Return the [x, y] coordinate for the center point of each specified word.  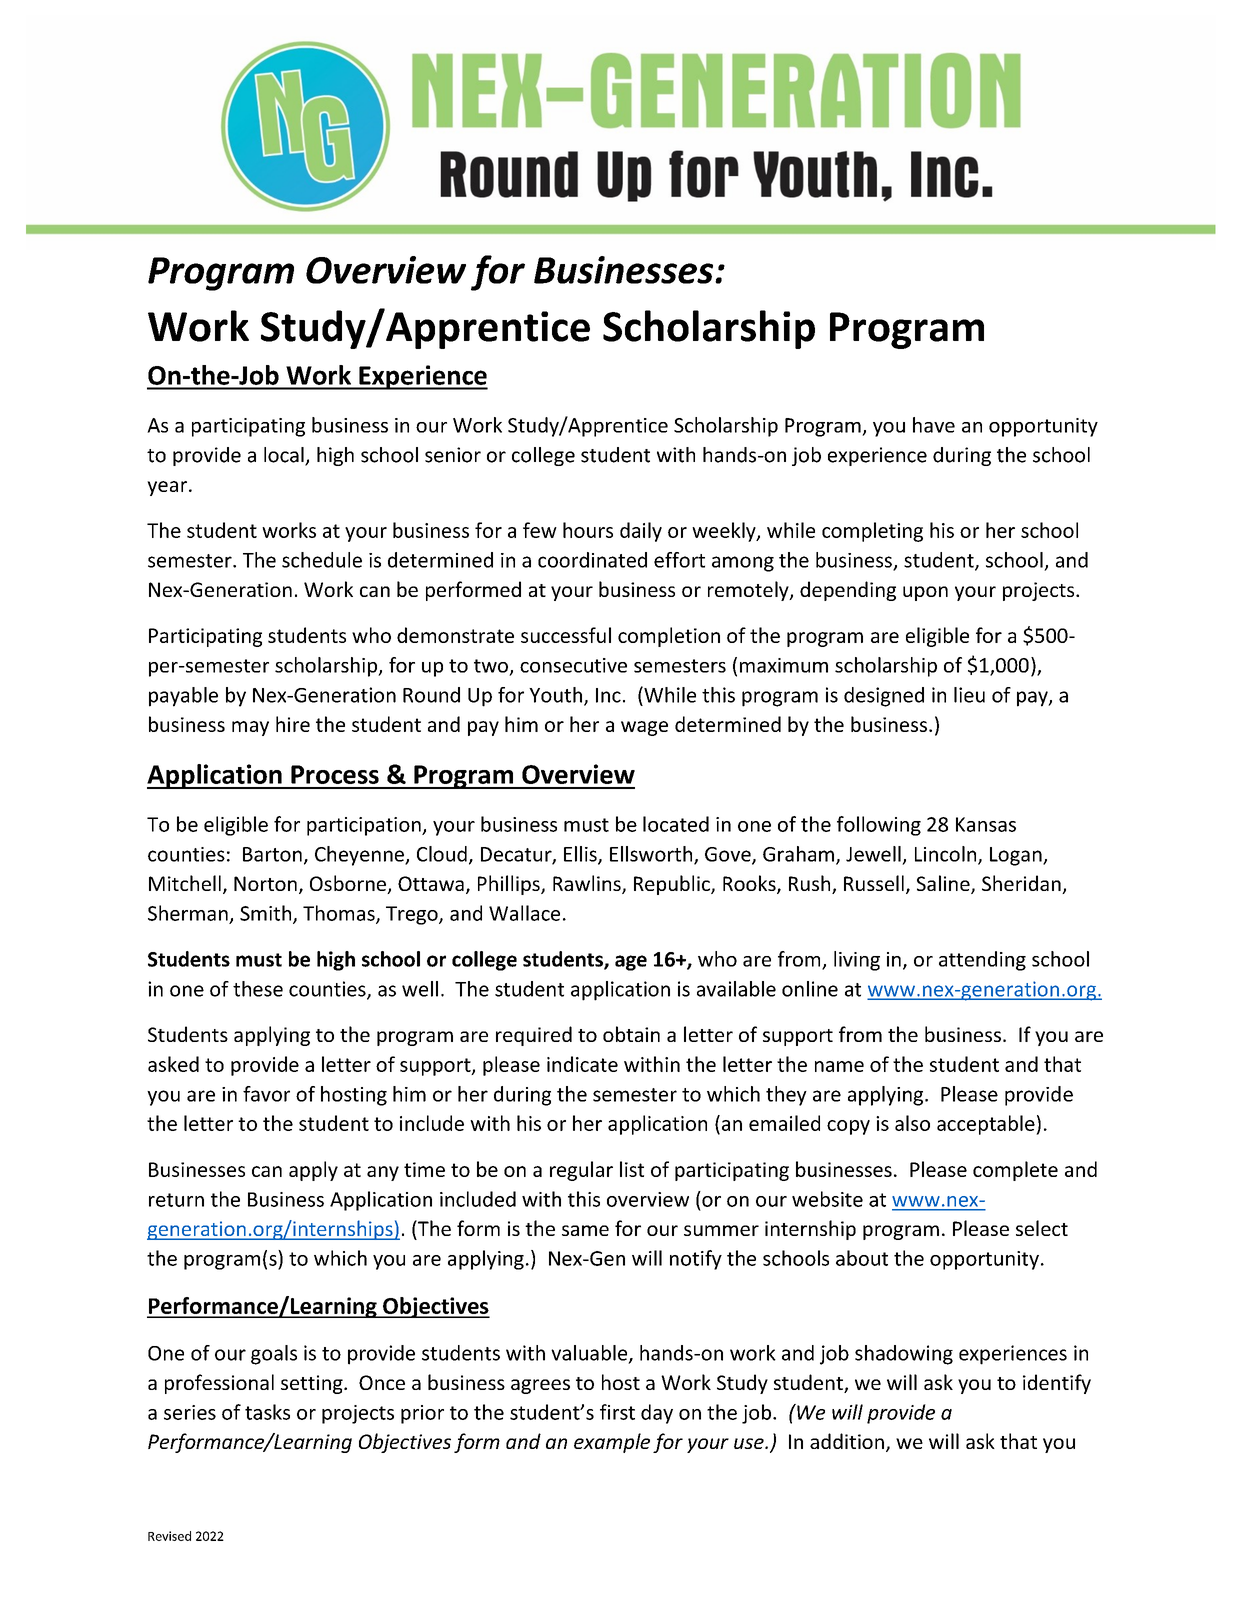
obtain [631, 1034]
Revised [169, 1536]
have [934, 425]
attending [982, 961]
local [285, 456]
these [258, 989]
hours [588, 530]
